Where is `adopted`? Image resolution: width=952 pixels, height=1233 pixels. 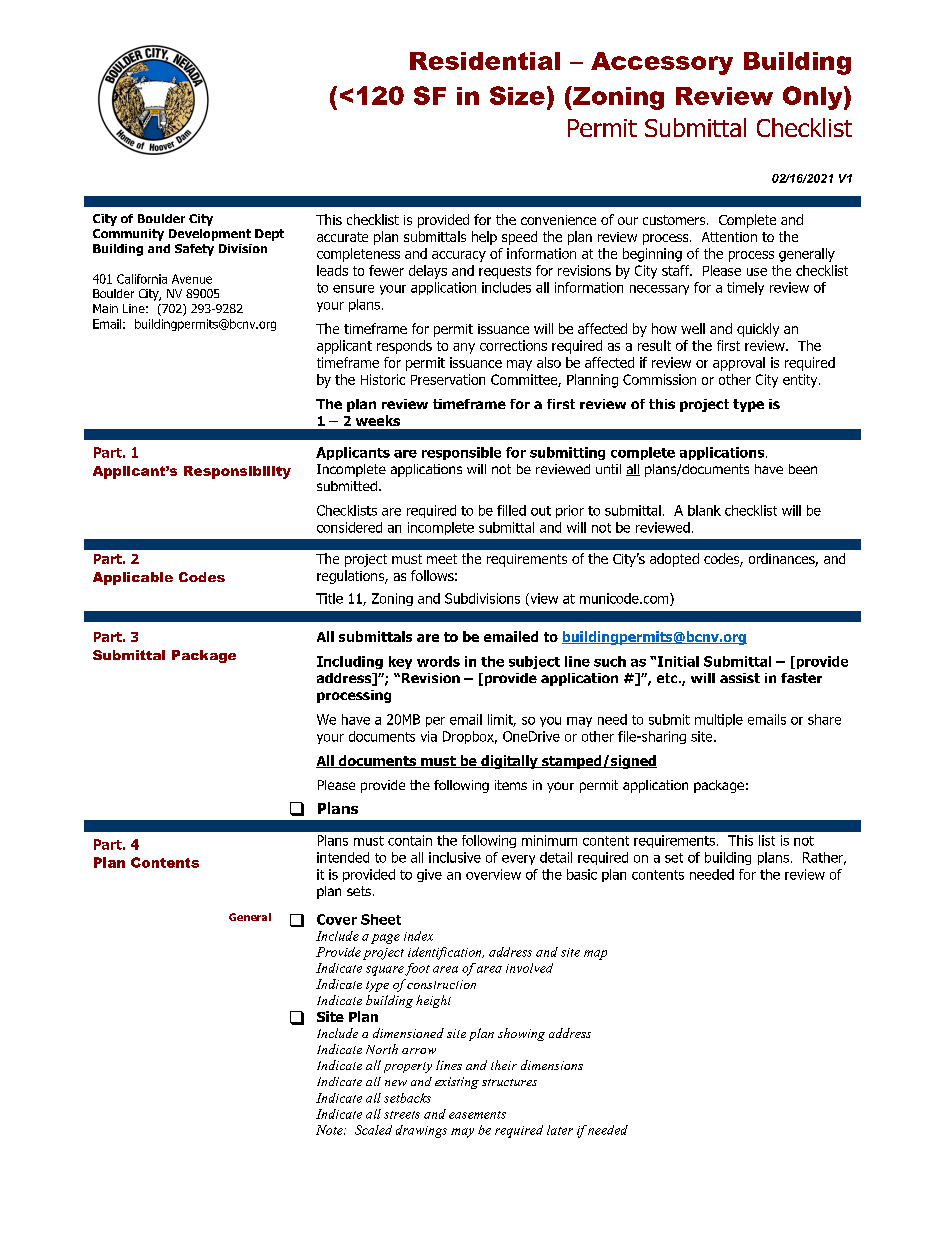
adopted is located at coordinates (674, 560).
